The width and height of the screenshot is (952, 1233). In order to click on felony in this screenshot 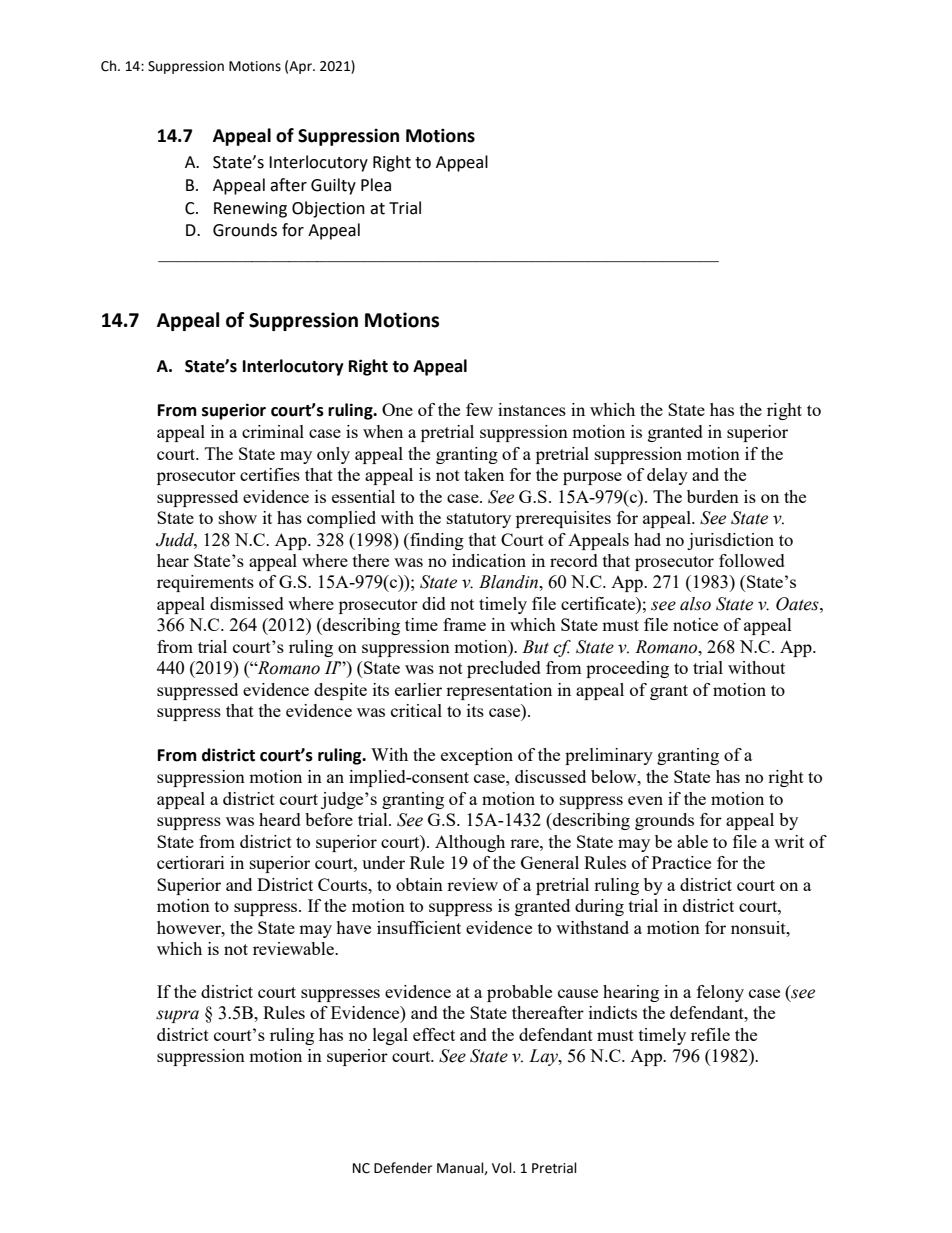, I will do `click(720, 993)`.
